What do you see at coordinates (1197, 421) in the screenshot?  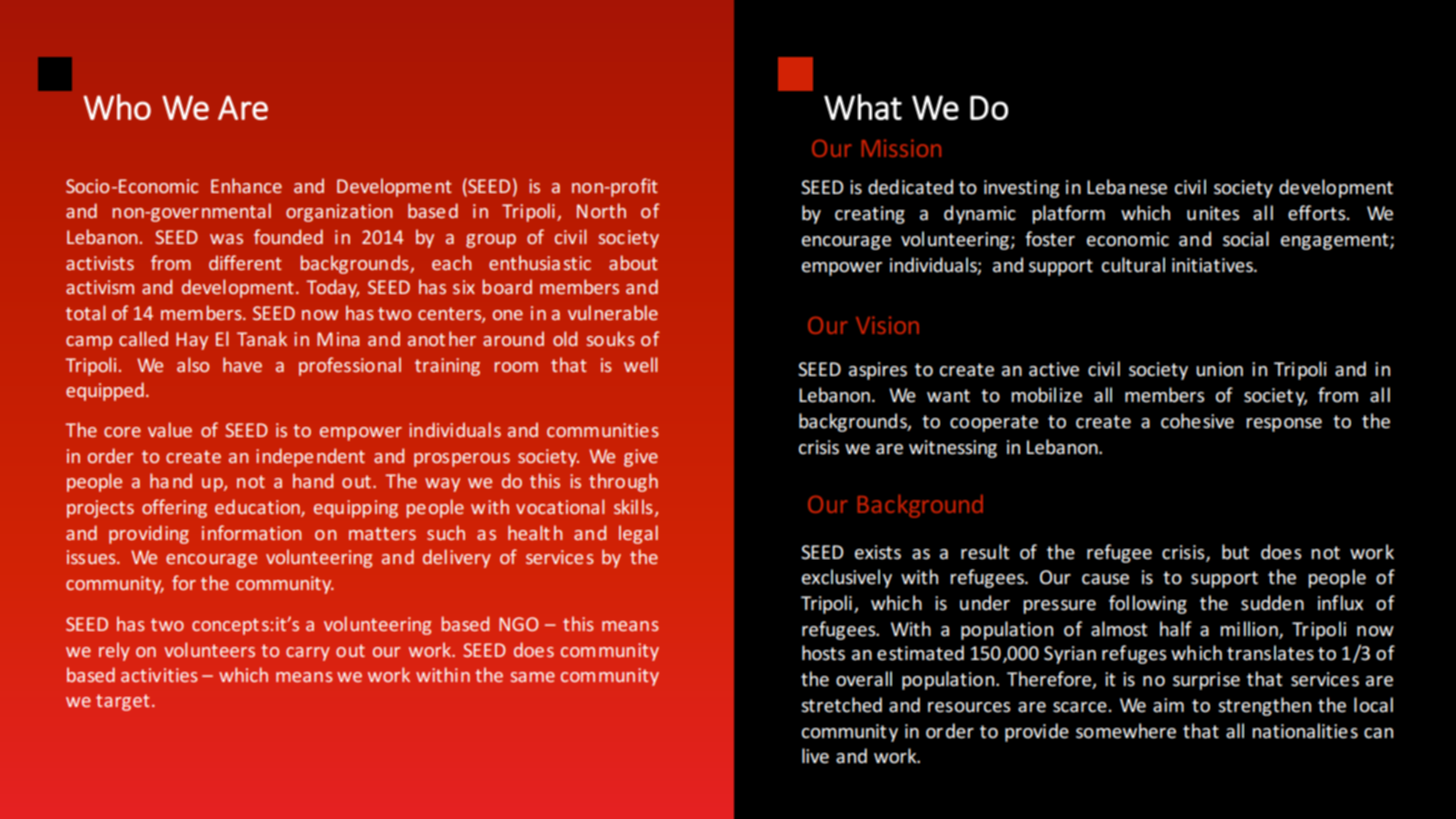 I see `cohesive` at bounding box center [1197, 421].
